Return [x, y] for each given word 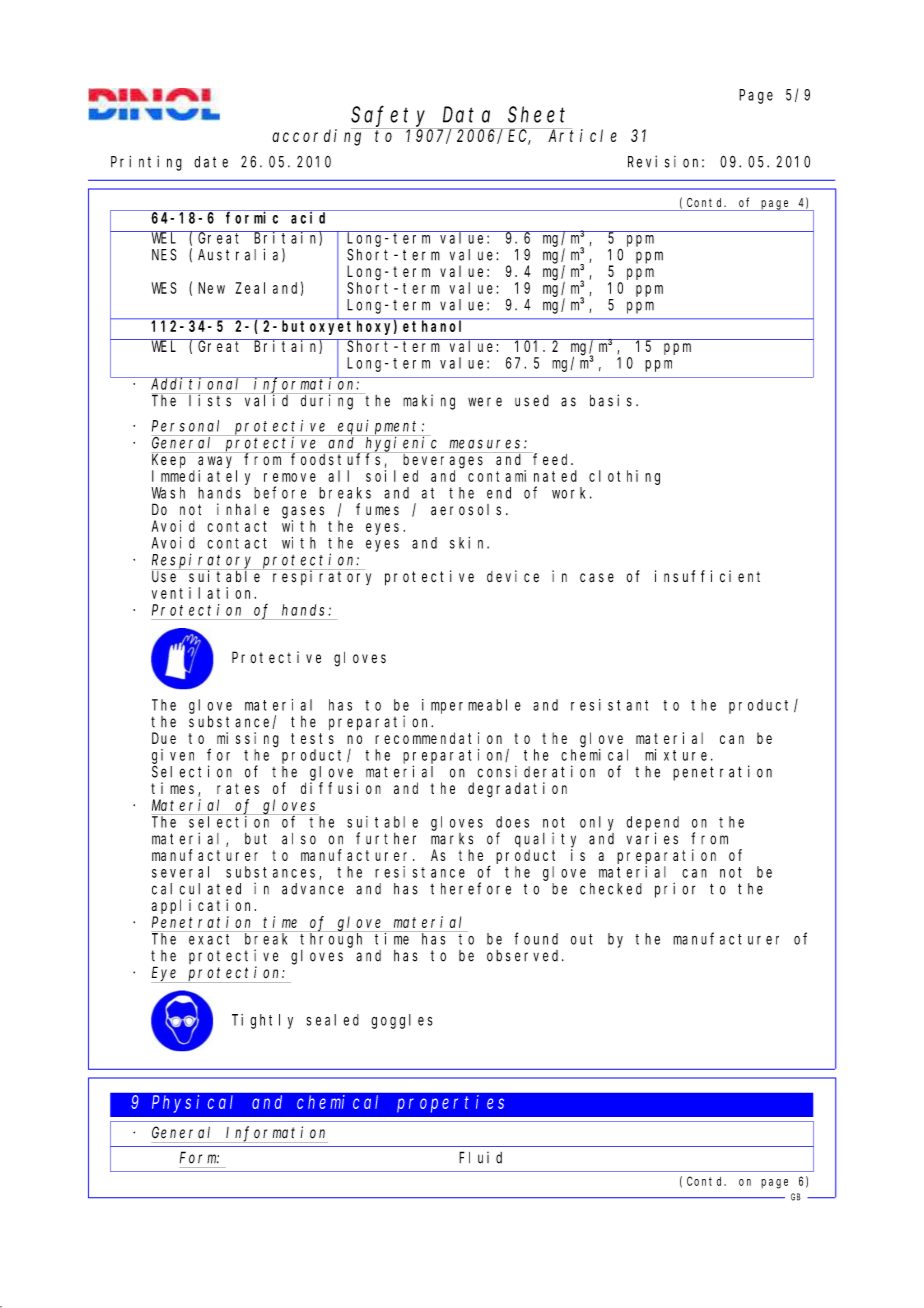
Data [466, 115]
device [513, 576]
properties [450, 1104]
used [532, 401]
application [203, 906]
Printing [146, 163]
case [597, 578]
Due [164, 738]
